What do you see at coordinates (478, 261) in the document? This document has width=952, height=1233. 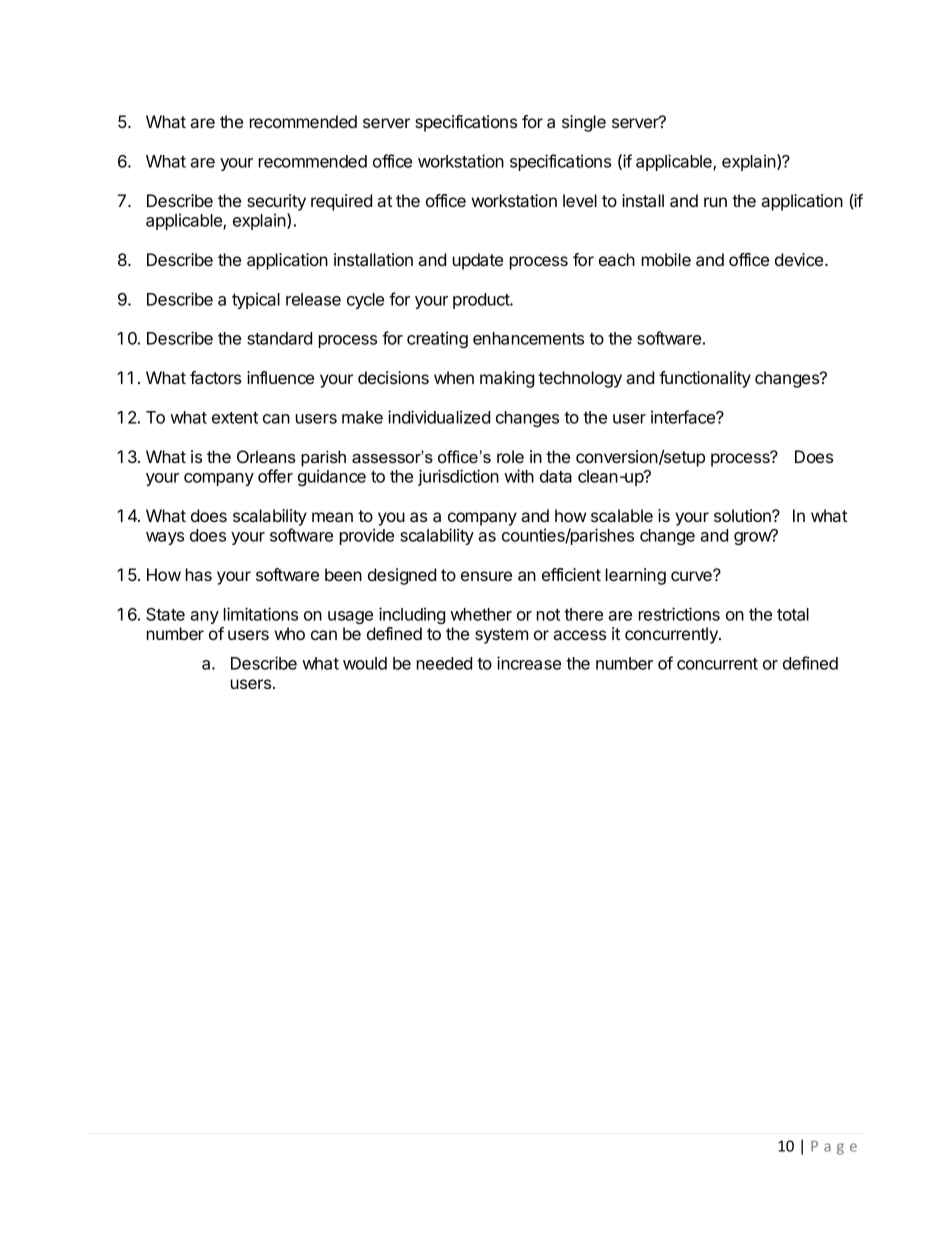 I see `update` at bounding box center [478, 261].
